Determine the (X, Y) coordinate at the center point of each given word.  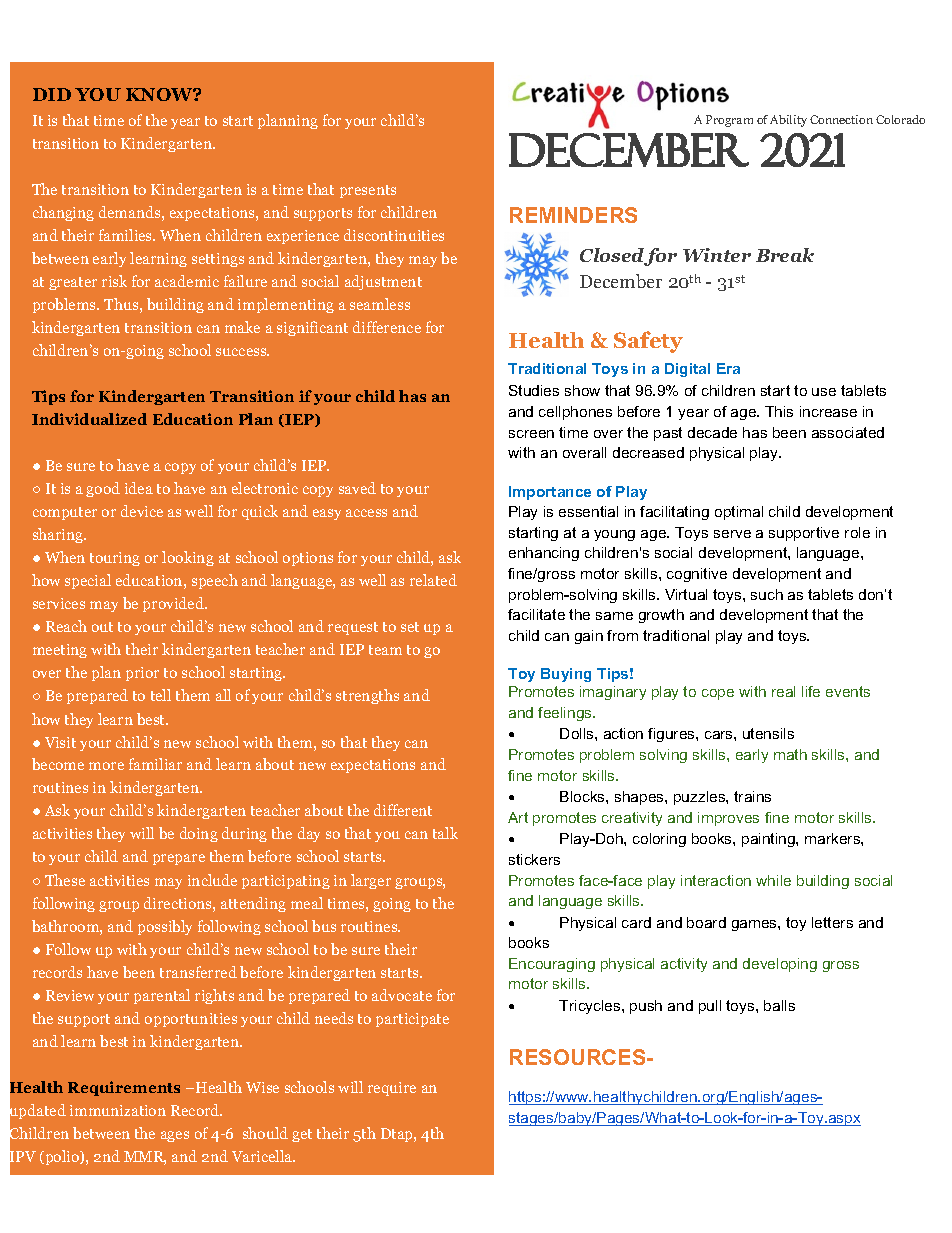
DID (52, 94)
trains (752, 796)
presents (368, 191)
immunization (118, 1110)
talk (445, 833)
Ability (788, 121)
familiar (155, 764)
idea (139, 488)
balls (779, 1005)
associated (848, 432)
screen (531, 434)
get (302, 1135)
